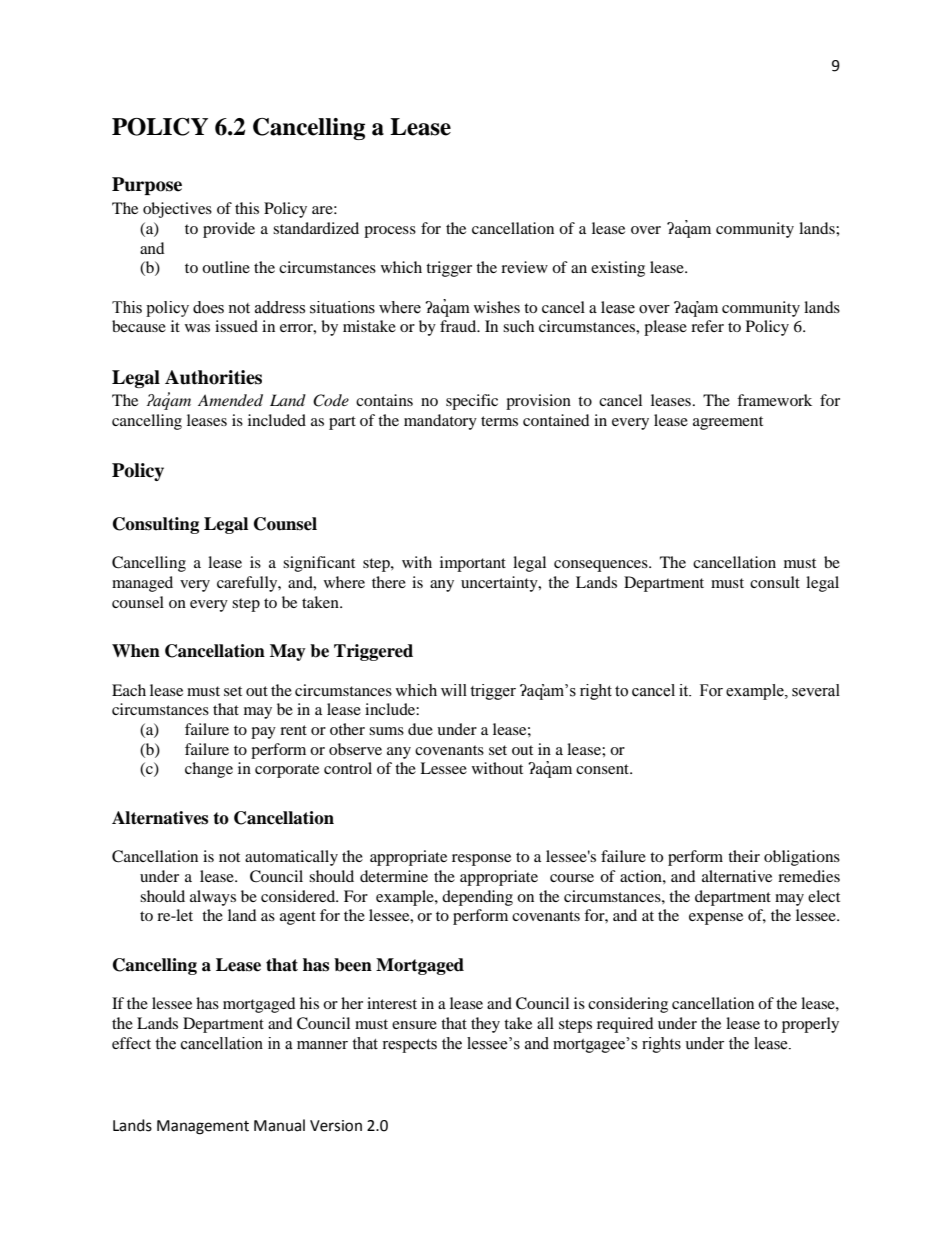  I want to click on existing, so click(618, 269).
